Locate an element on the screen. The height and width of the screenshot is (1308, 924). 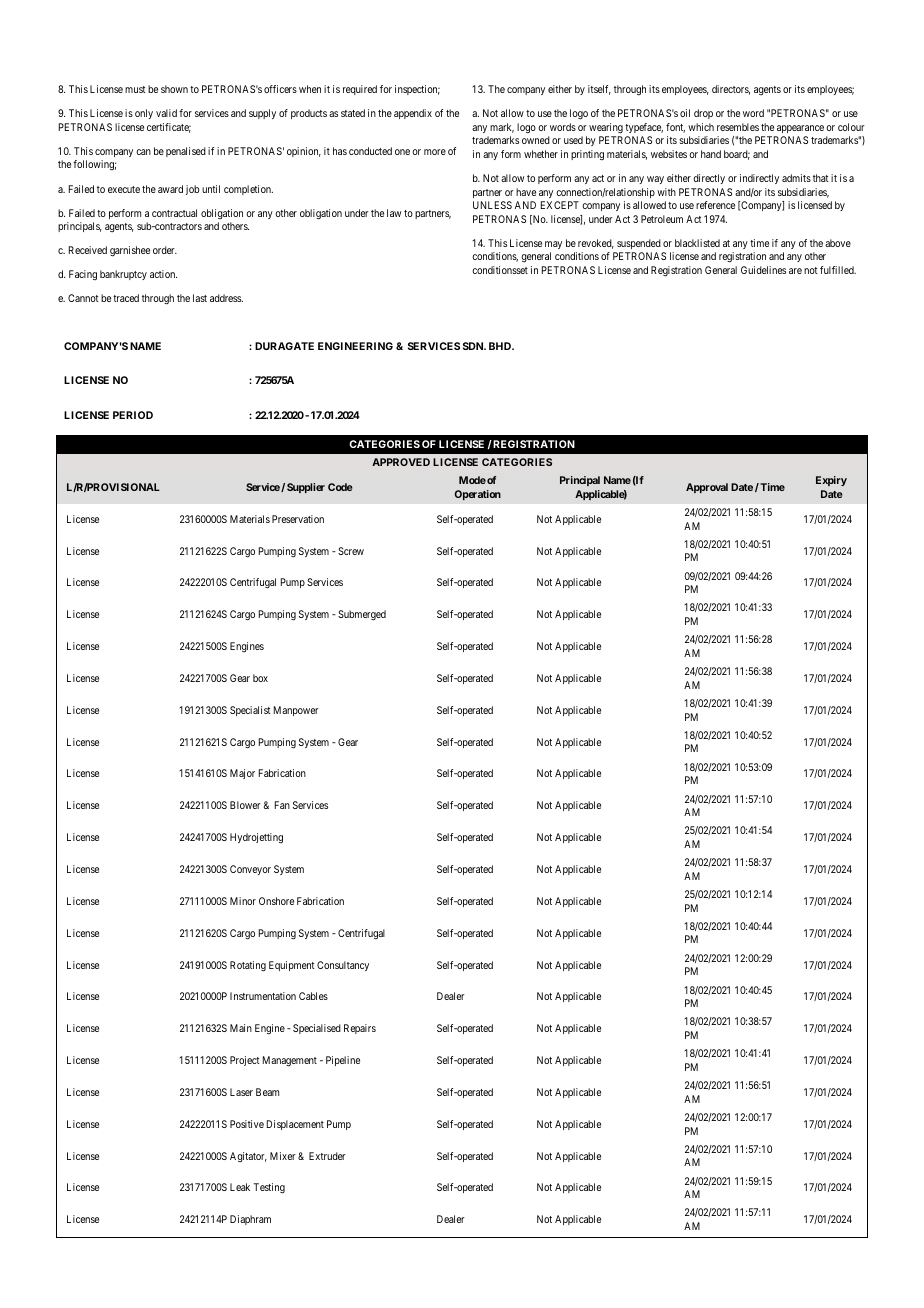
Blower is located at coordinates (245, 805).
